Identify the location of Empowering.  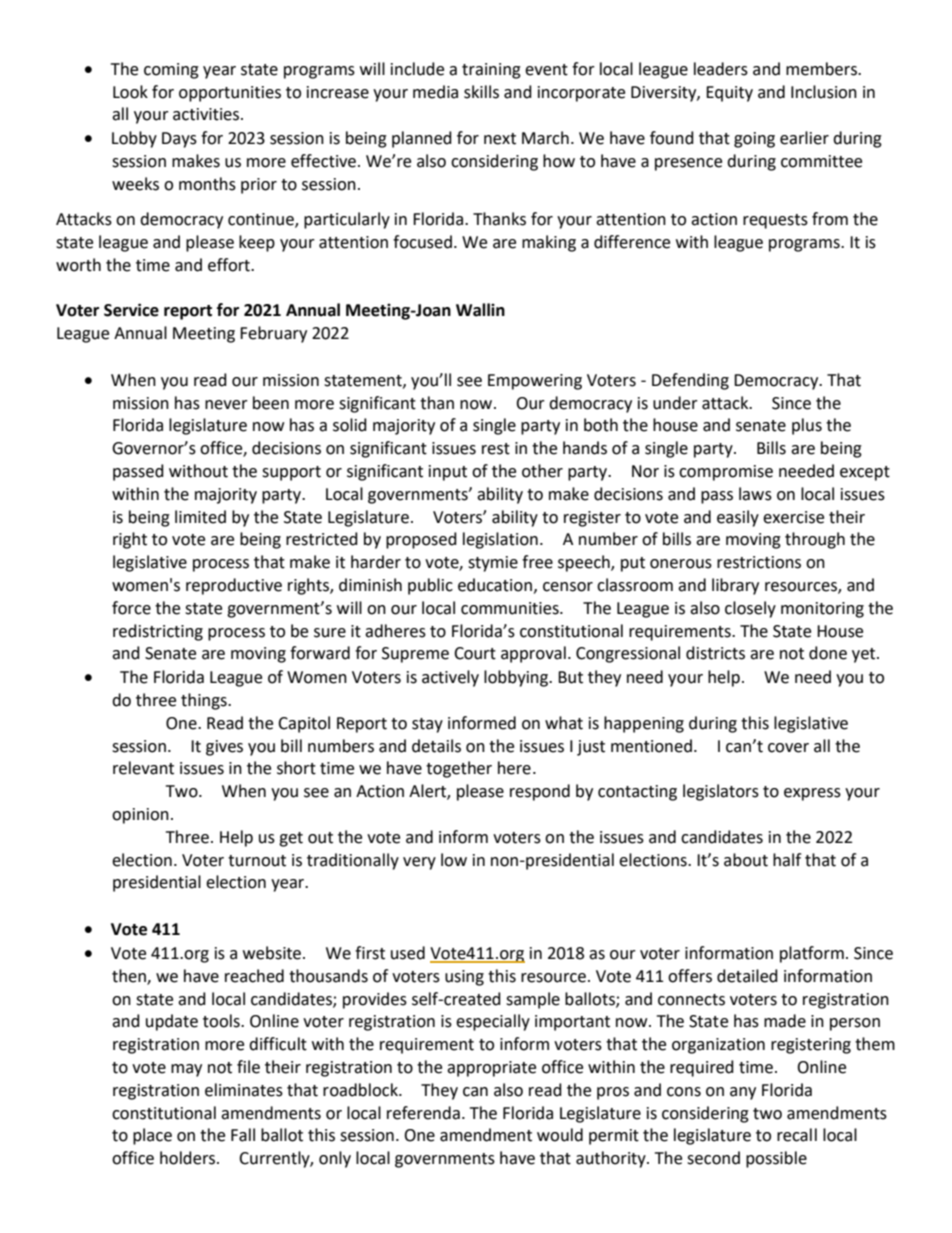
(535, 382).
